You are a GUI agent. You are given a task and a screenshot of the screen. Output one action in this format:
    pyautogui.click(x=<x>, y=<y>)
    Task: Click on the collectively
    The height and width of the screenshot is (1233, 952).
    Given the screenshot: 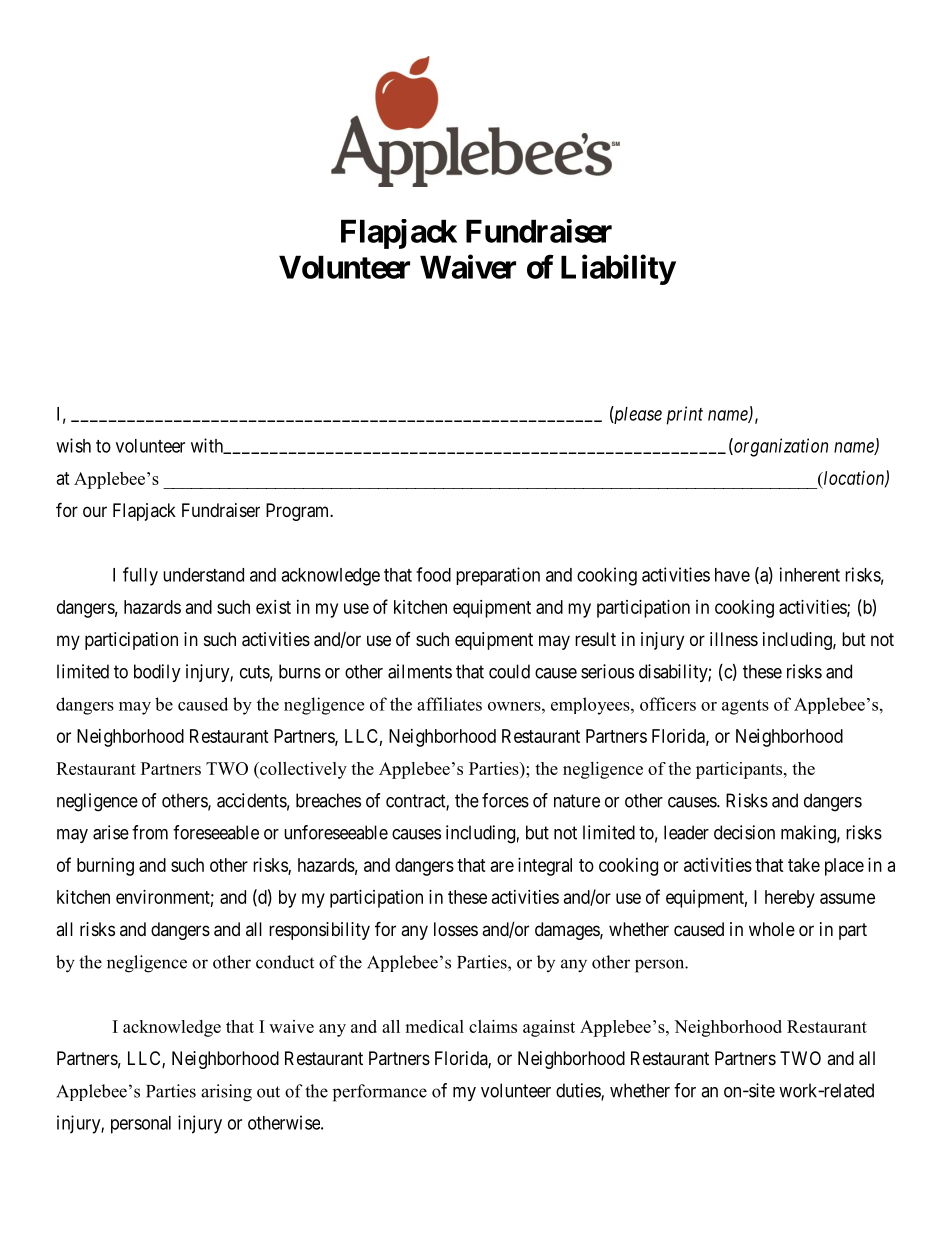 What is the action you would take?
    pyautogui.click(x=302, y=770)
